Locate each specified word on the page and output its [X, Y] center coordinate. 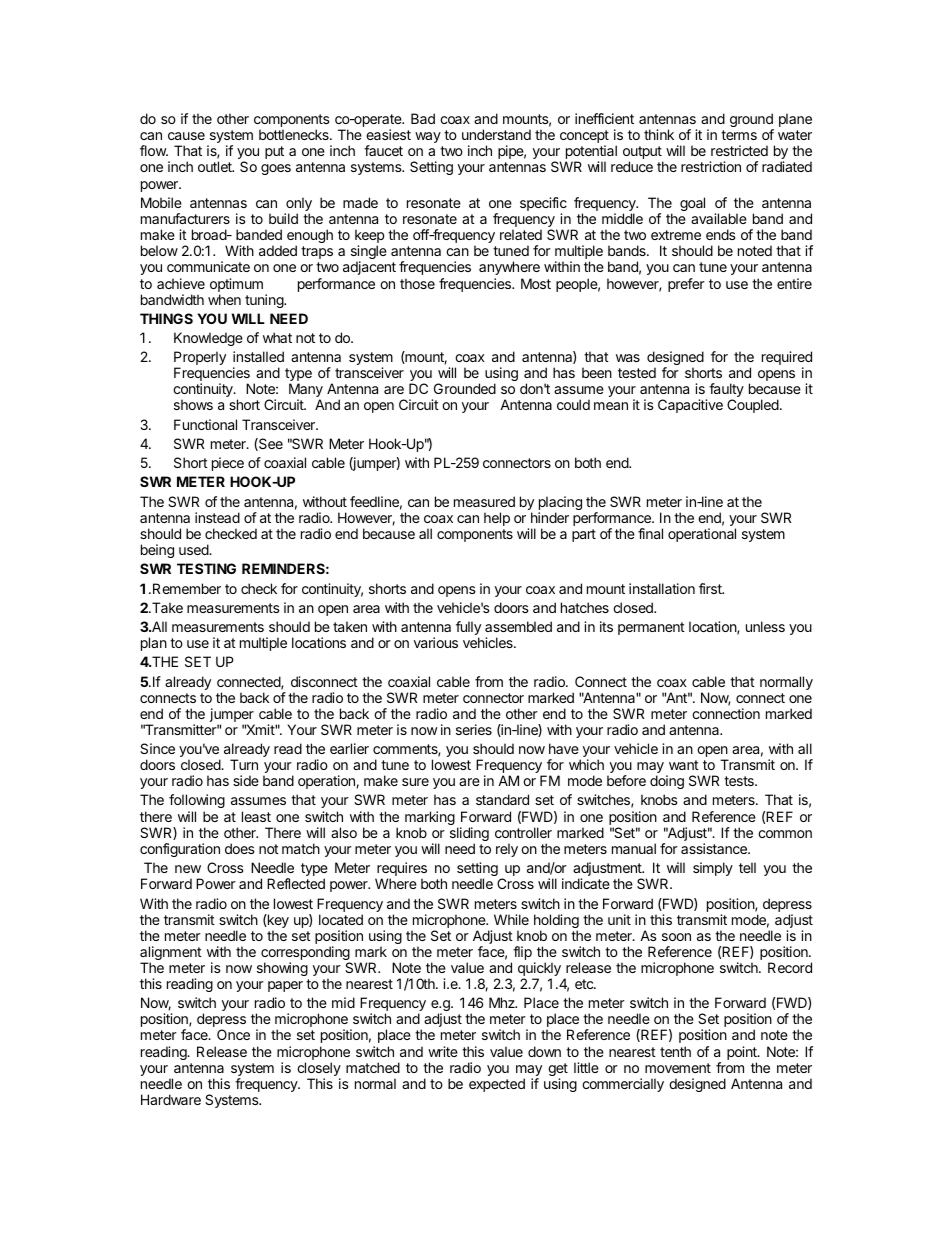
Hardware [171, 1099]
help [497, 519]
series [474, 729]
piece [228, 464]
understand [496, 134]
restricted [739, 150]
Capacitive [690, 406]
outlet [216, 166]
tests [740, 781]
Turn [244, 764]
